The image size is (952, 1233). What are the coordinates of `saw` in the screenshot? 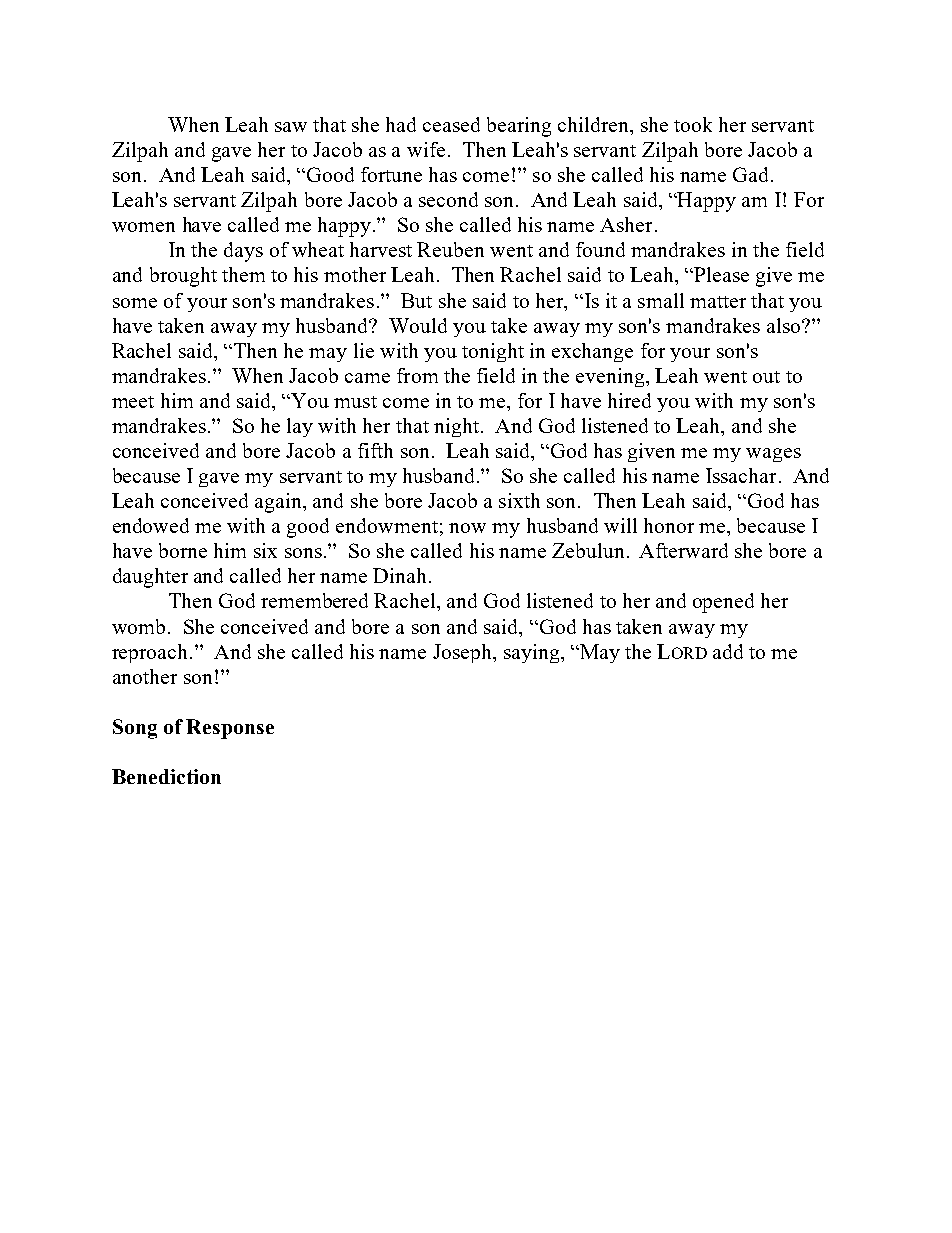 It's located at (291, 127).
